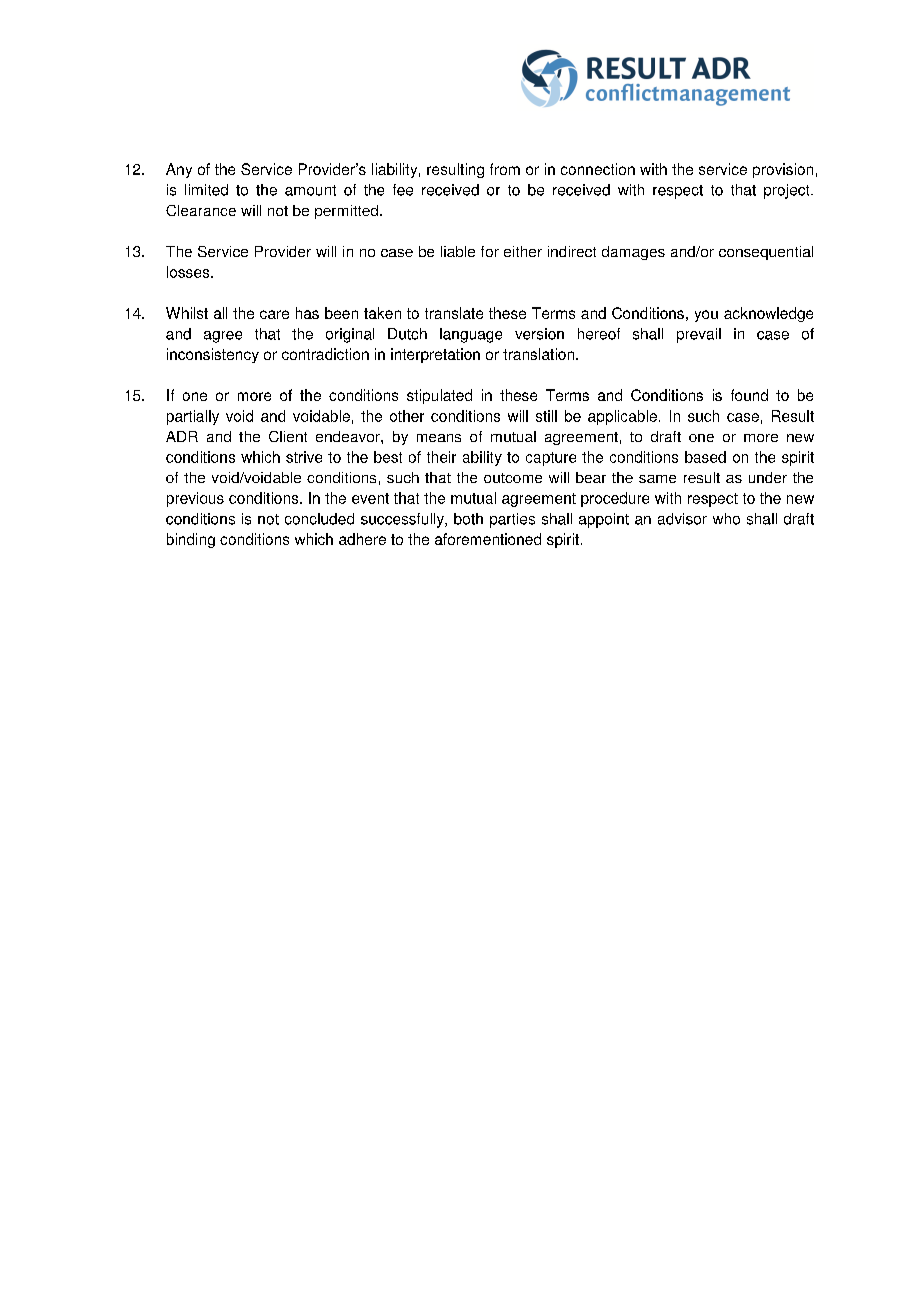 The image size is (924, 1308). I want to click on care, so click(274, 314).
